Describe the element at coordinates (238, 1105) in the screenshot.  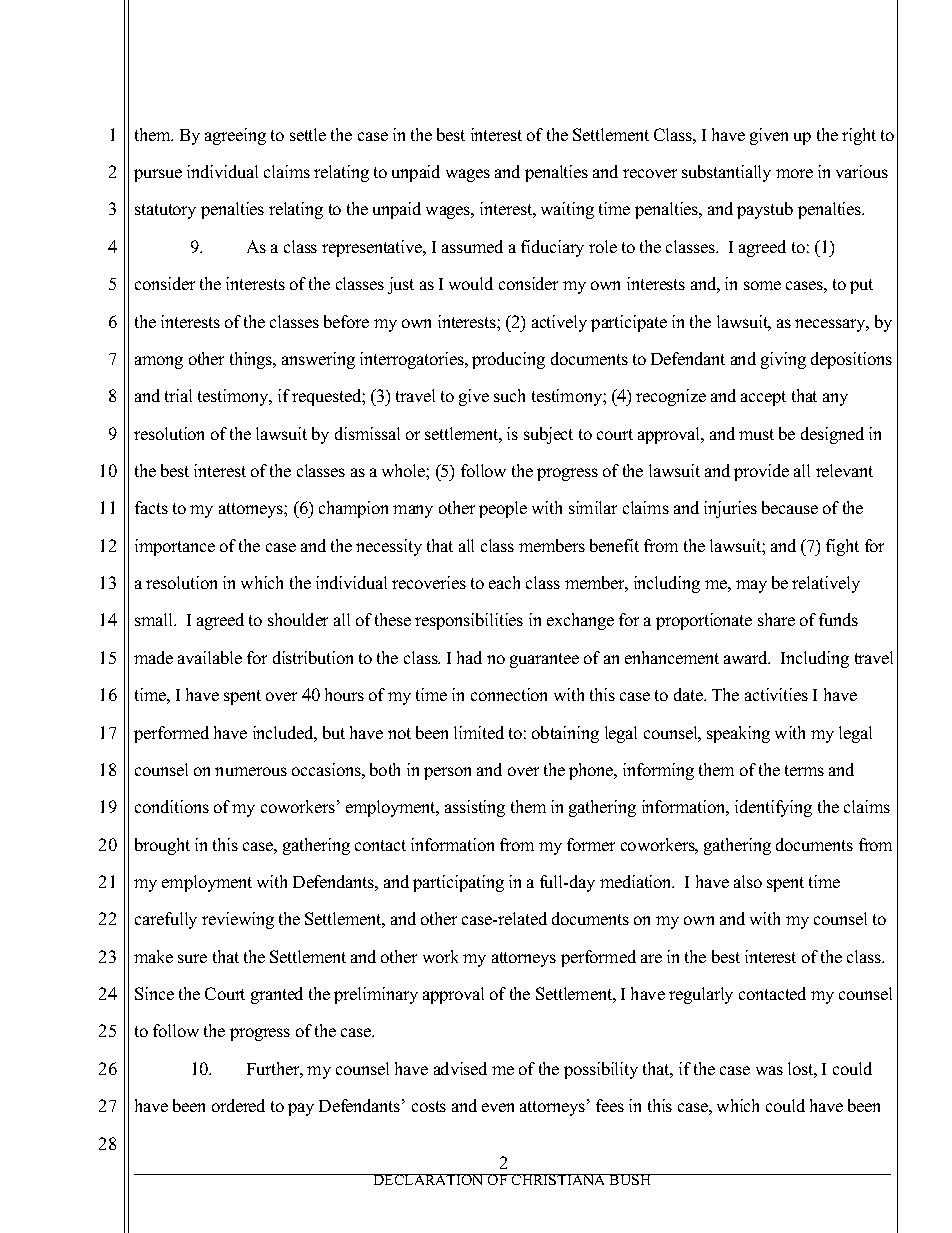
I see `ordered` at that location.
